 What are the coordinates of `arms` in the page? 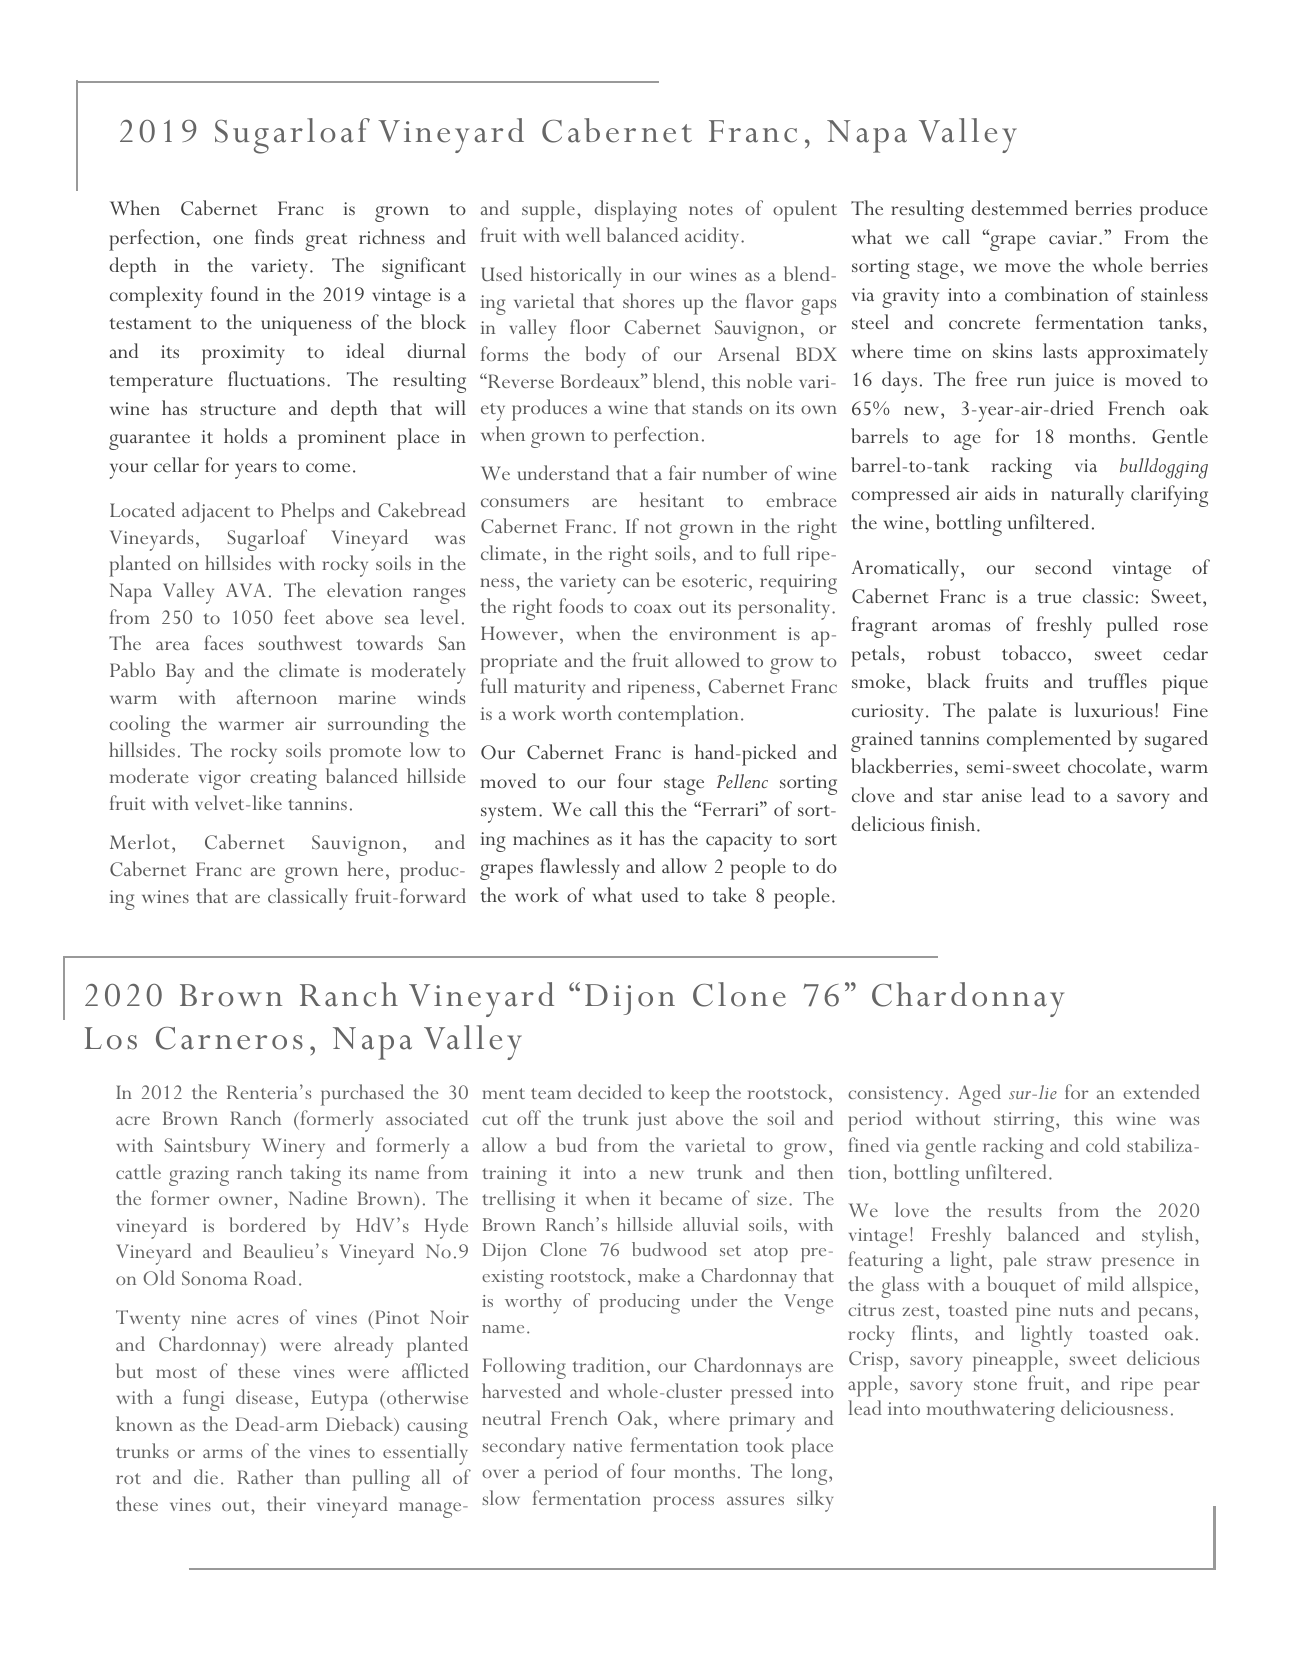 It's located at (222, 1453).
